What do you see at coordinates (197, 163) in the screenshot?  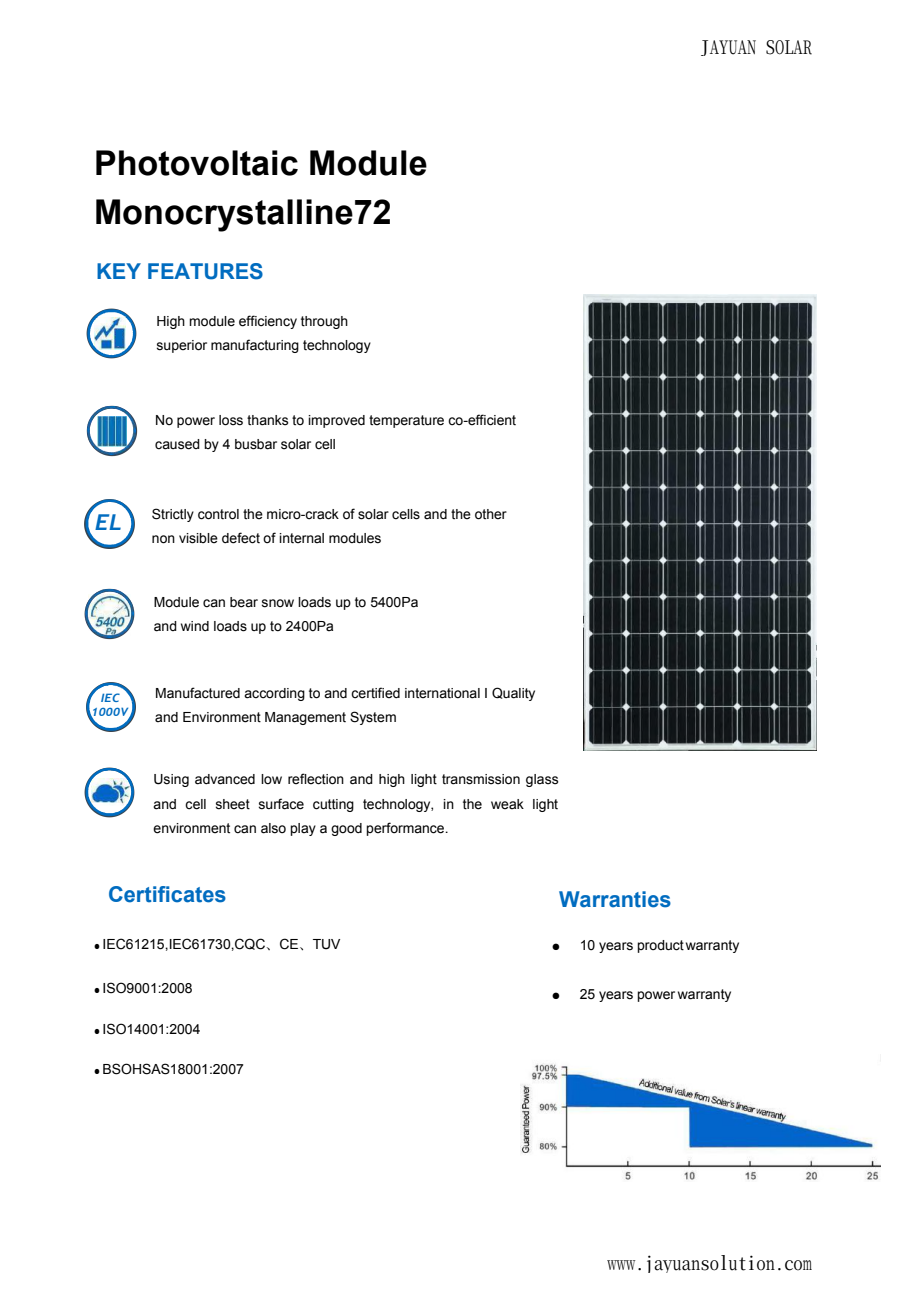 I see `Photovoltaic` at bounding box center [197, 163].
